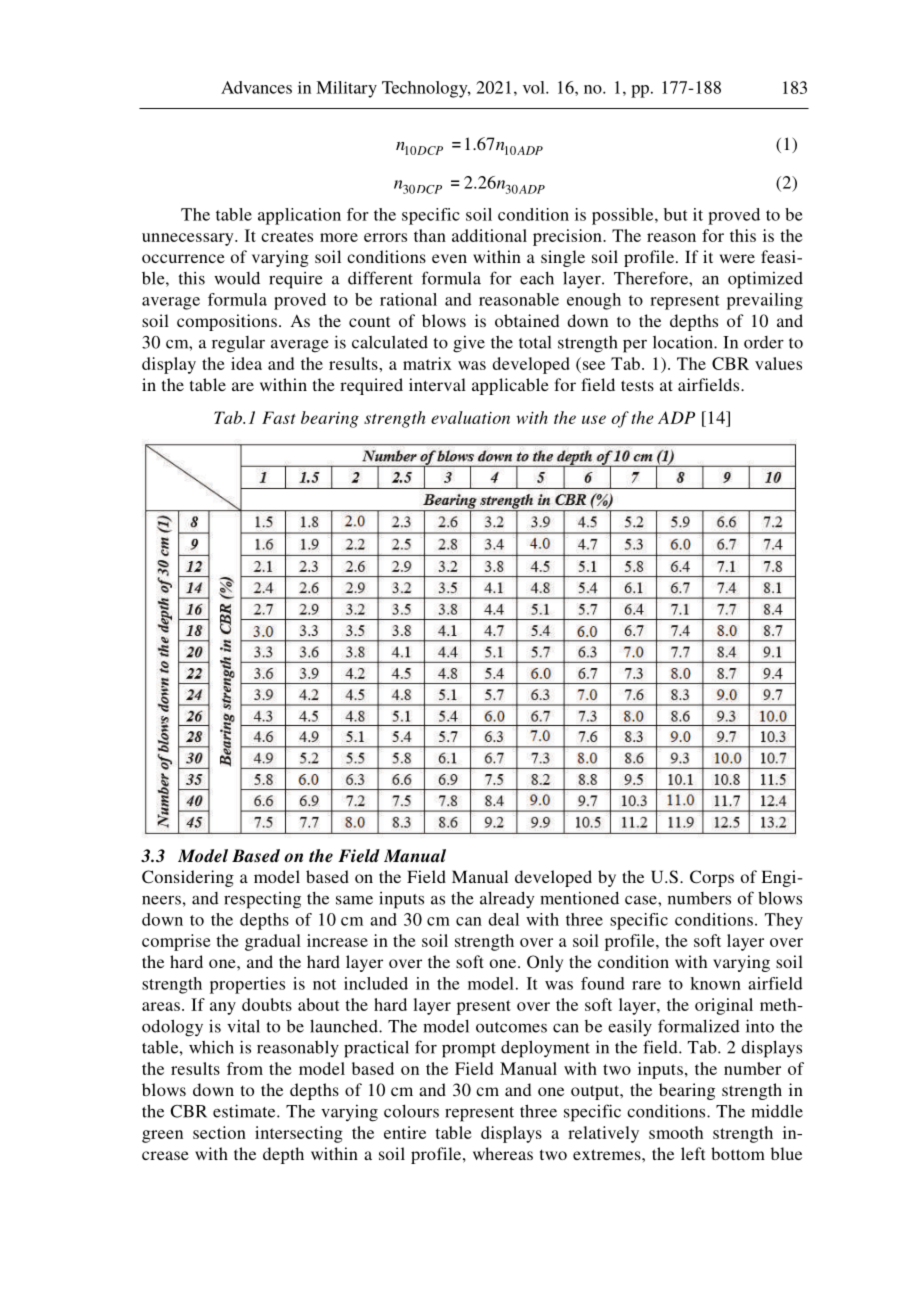 This image has width=924, height=1314. What do you see at coordinates (279, 417) in the image?
I see `Fast` at bounding box center [279, 417].
